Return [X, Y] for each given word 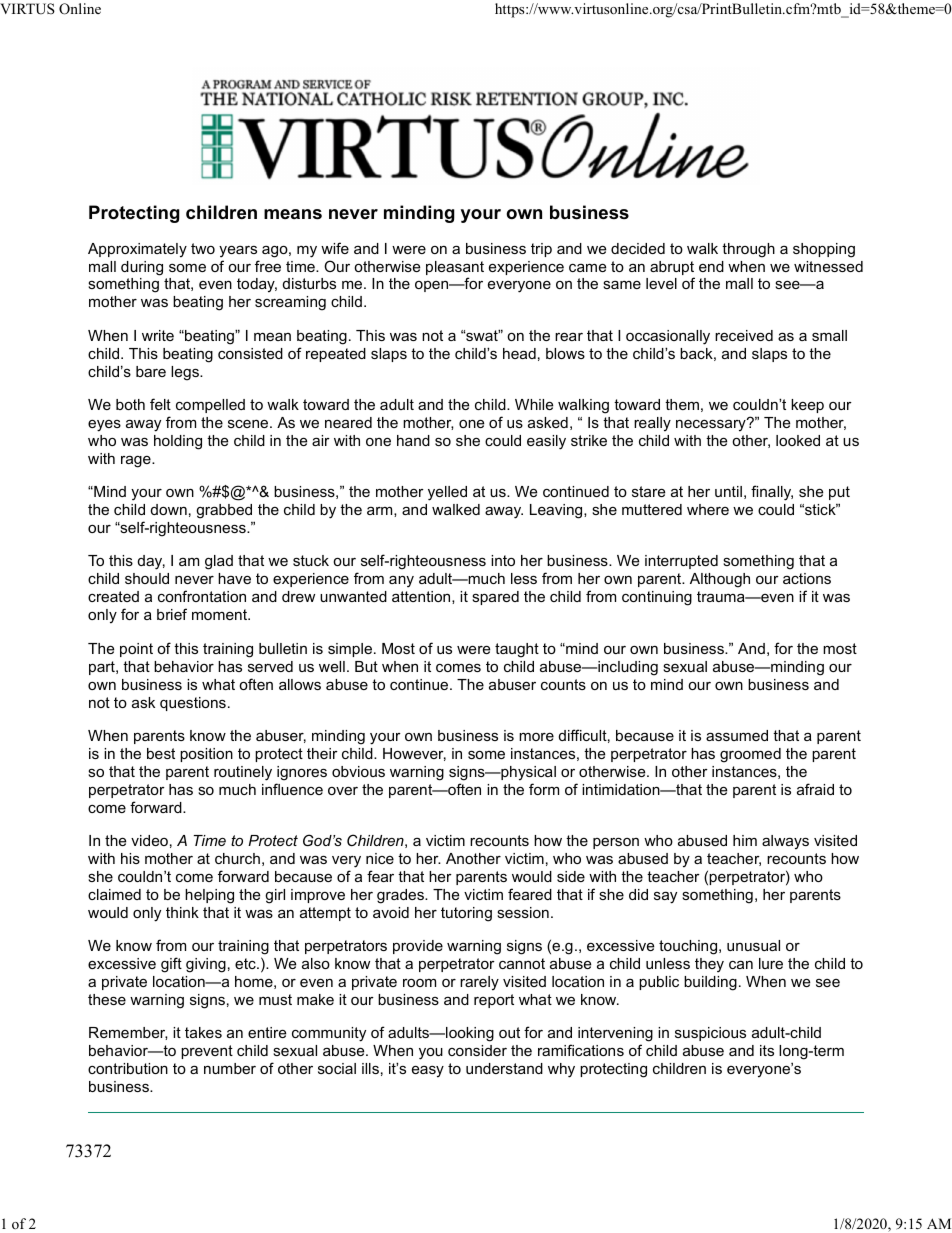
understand [504, 1068]
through [748, 250]
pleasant [455, 269]
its [767, 1050]
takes [203, 1032]
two [203, 248]
